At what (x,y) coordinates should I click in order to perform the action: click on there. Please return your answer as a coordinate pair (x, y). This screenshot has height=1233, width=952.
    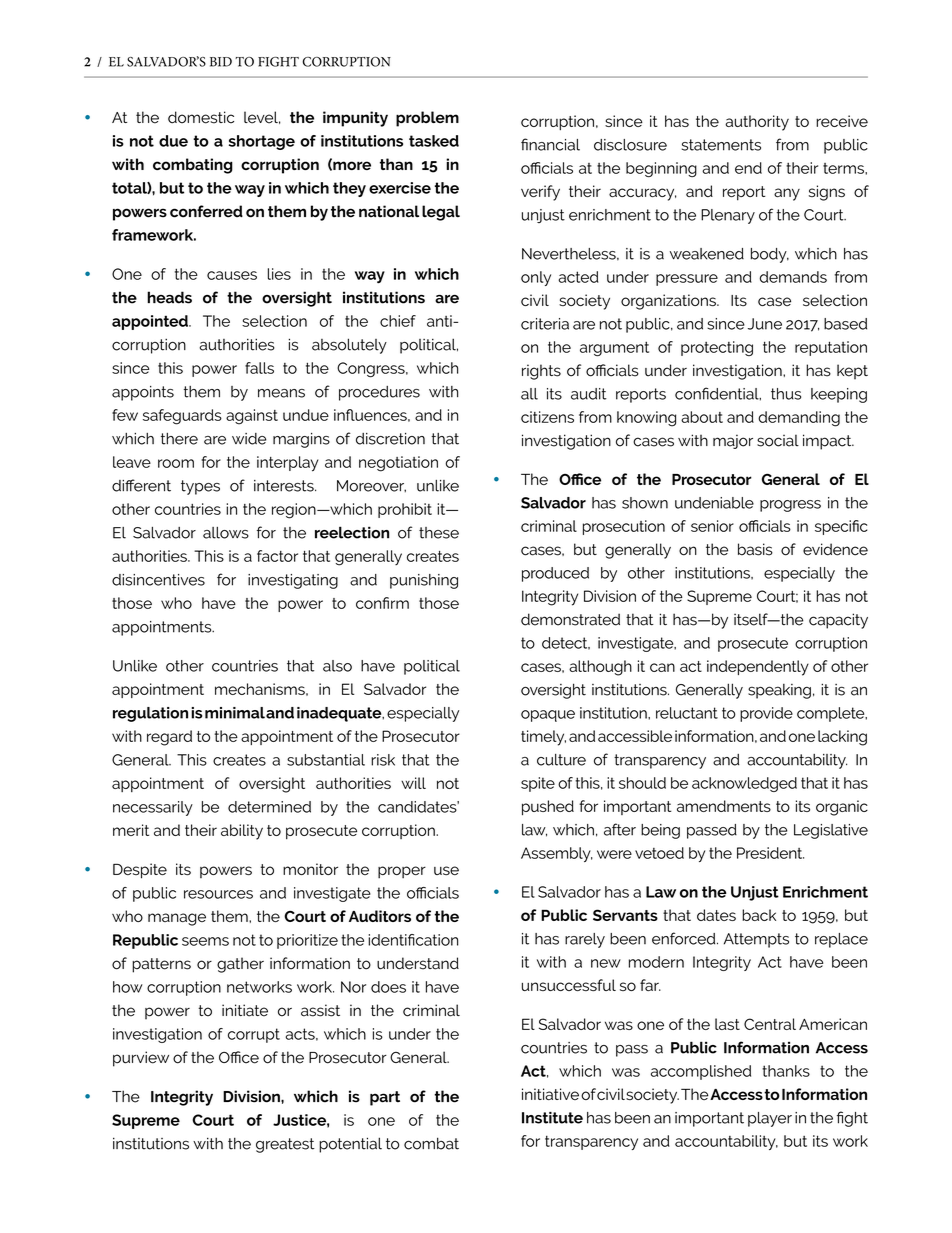
    Looking at the image, I should click on (179, 439).
